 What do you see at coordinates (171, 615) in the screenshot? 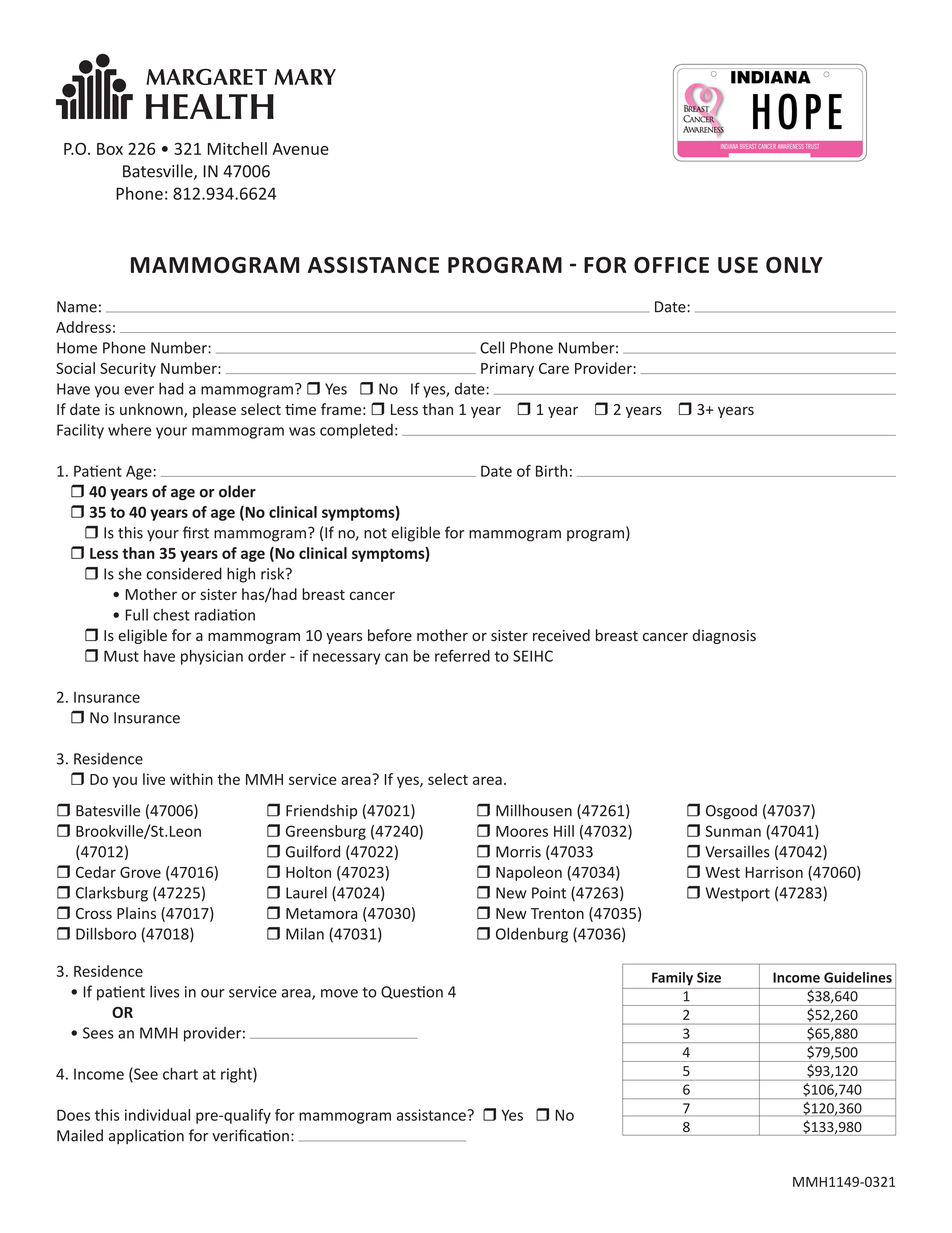
I see `chest` at bounding box center [171, 615].
